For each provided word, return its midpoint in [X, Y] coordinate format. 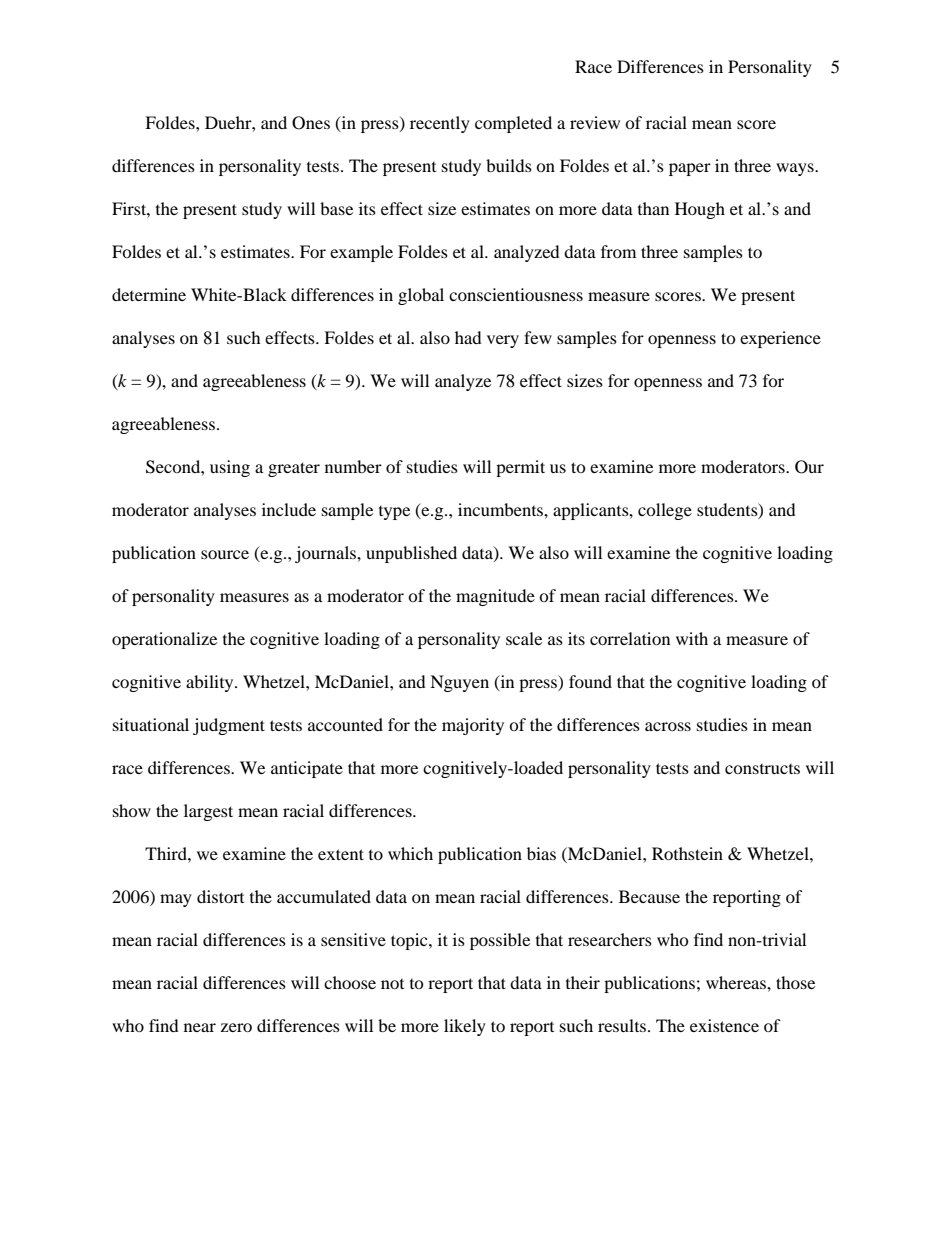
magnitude [495, 597]
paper [690, 169]
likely [465, 1027]
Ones [311, 123]
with [692, 638]
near [200, 1027]
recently [440, 124]
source [225, 554]
